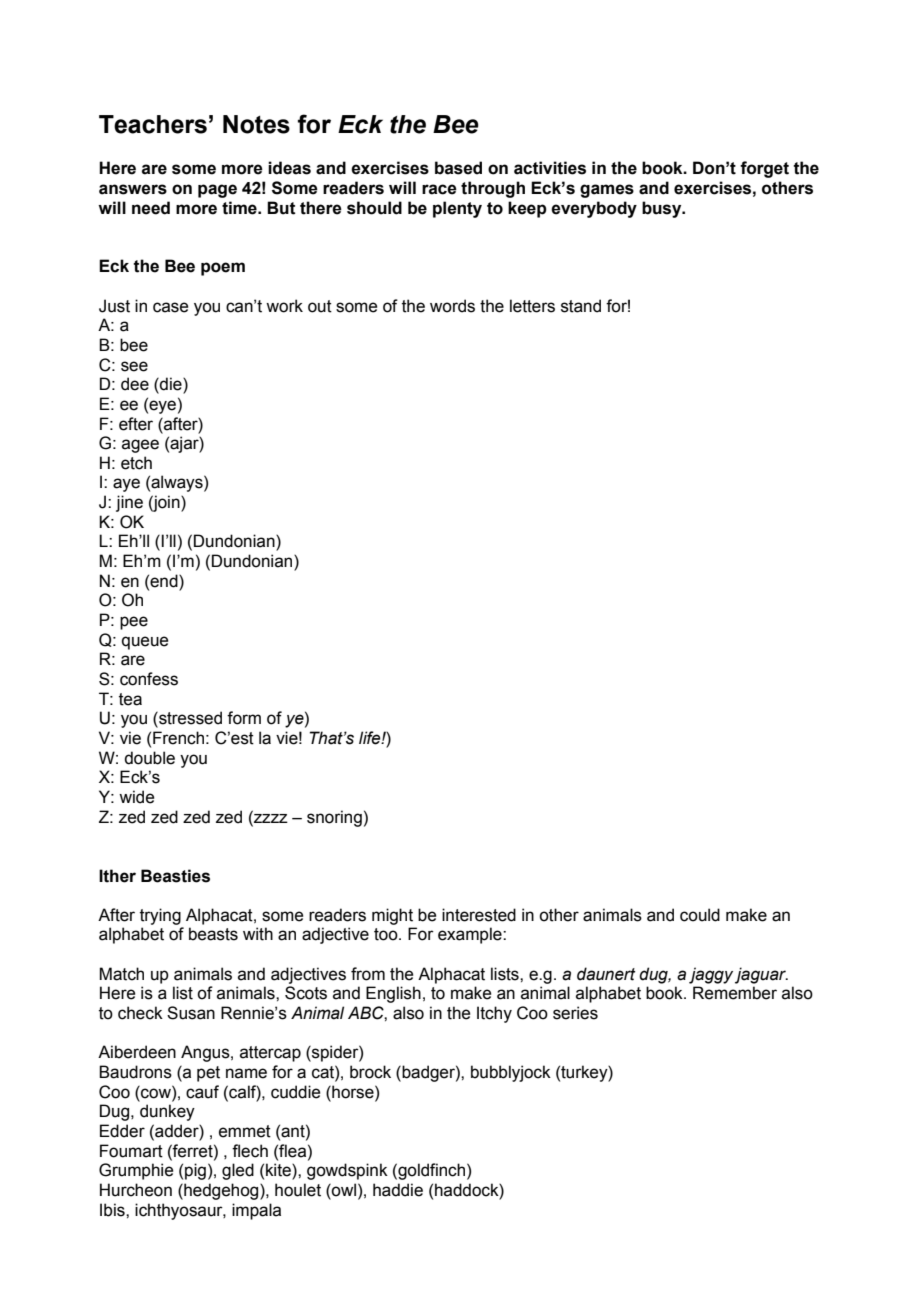 Image resolution: width=924 pixels, height=1308 pixels. What do you see at coordinates (458, 168) in the image?
I see `based` at bounding box center [458, 168].
